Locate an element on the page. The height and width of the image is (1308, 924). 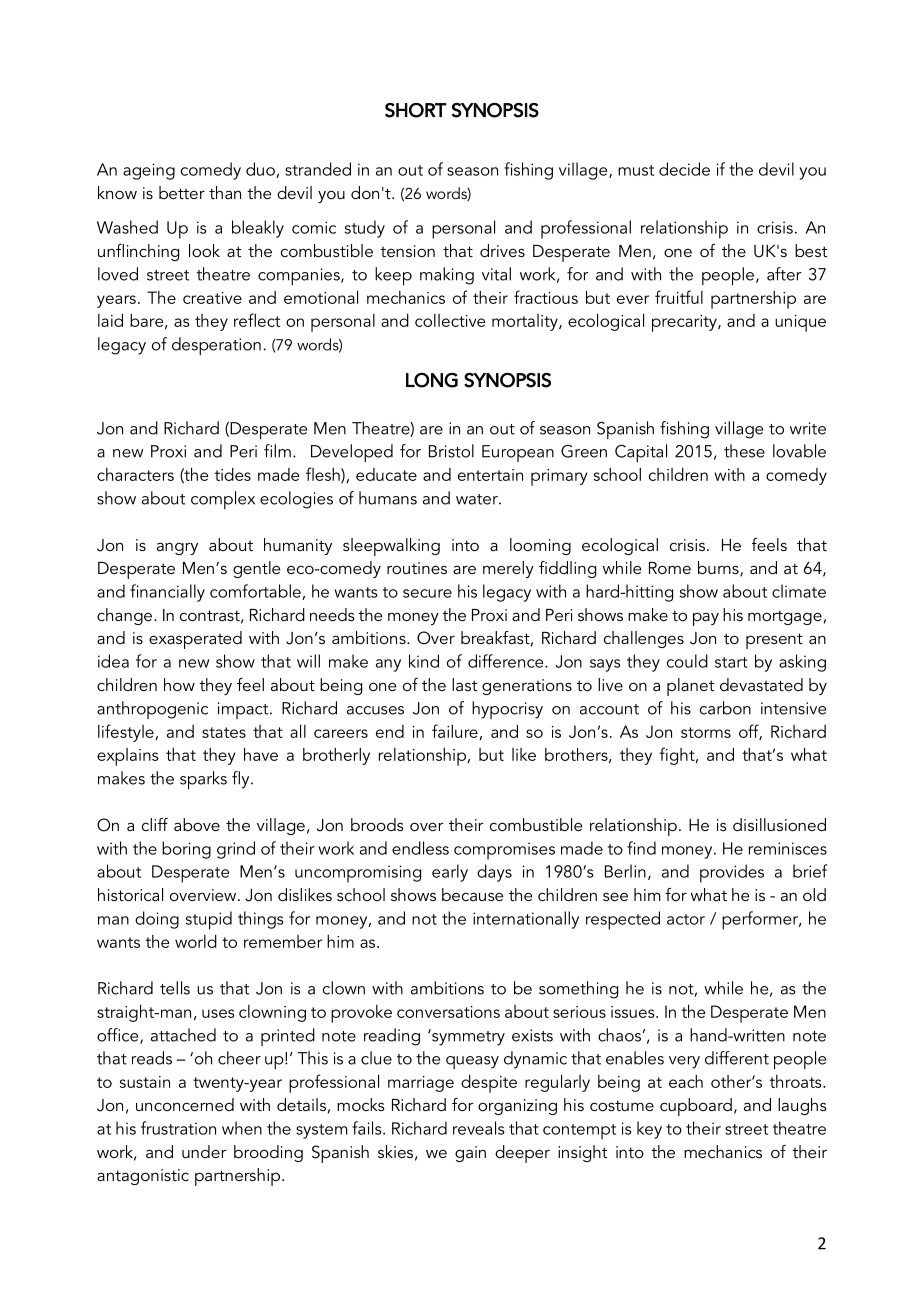
endless is located at coordinates (420, 848).
